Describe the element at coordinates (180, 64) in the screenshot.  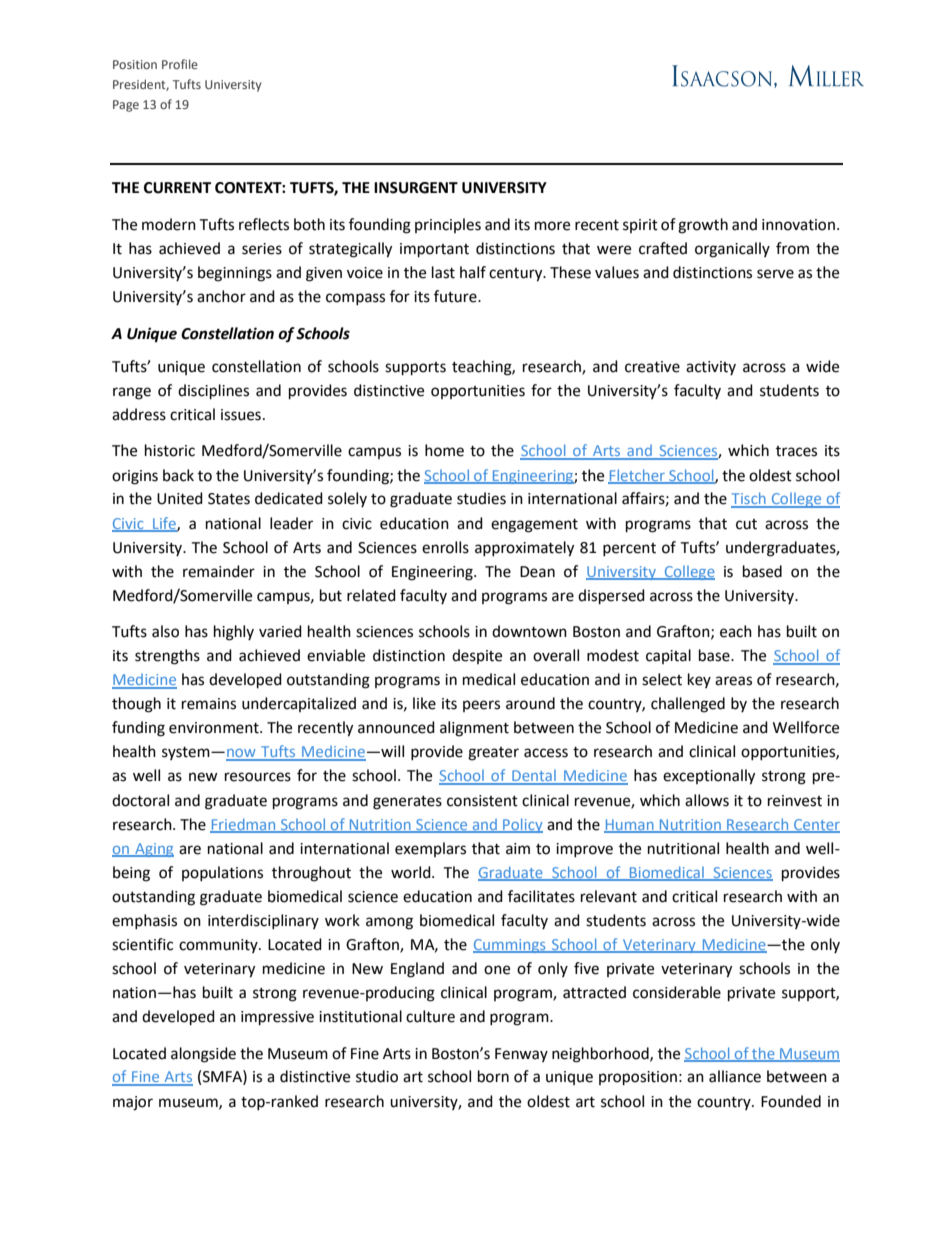
I see `Profile` at that location.
